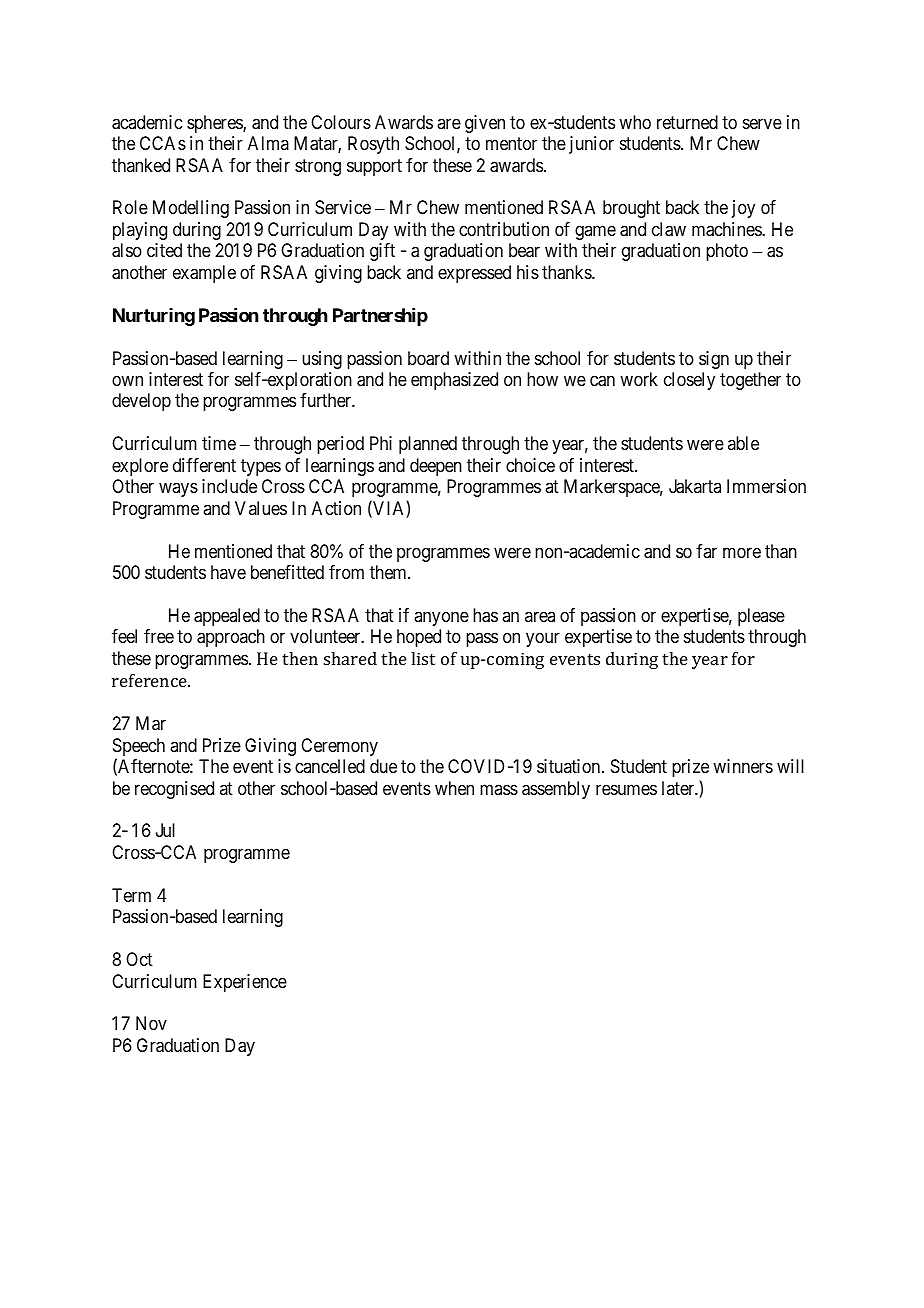 The height and width of the document is (1308, 924). What do you see at coordinates (687, 122) in the document?
I see `returned` at bounding box center [687, 122].
